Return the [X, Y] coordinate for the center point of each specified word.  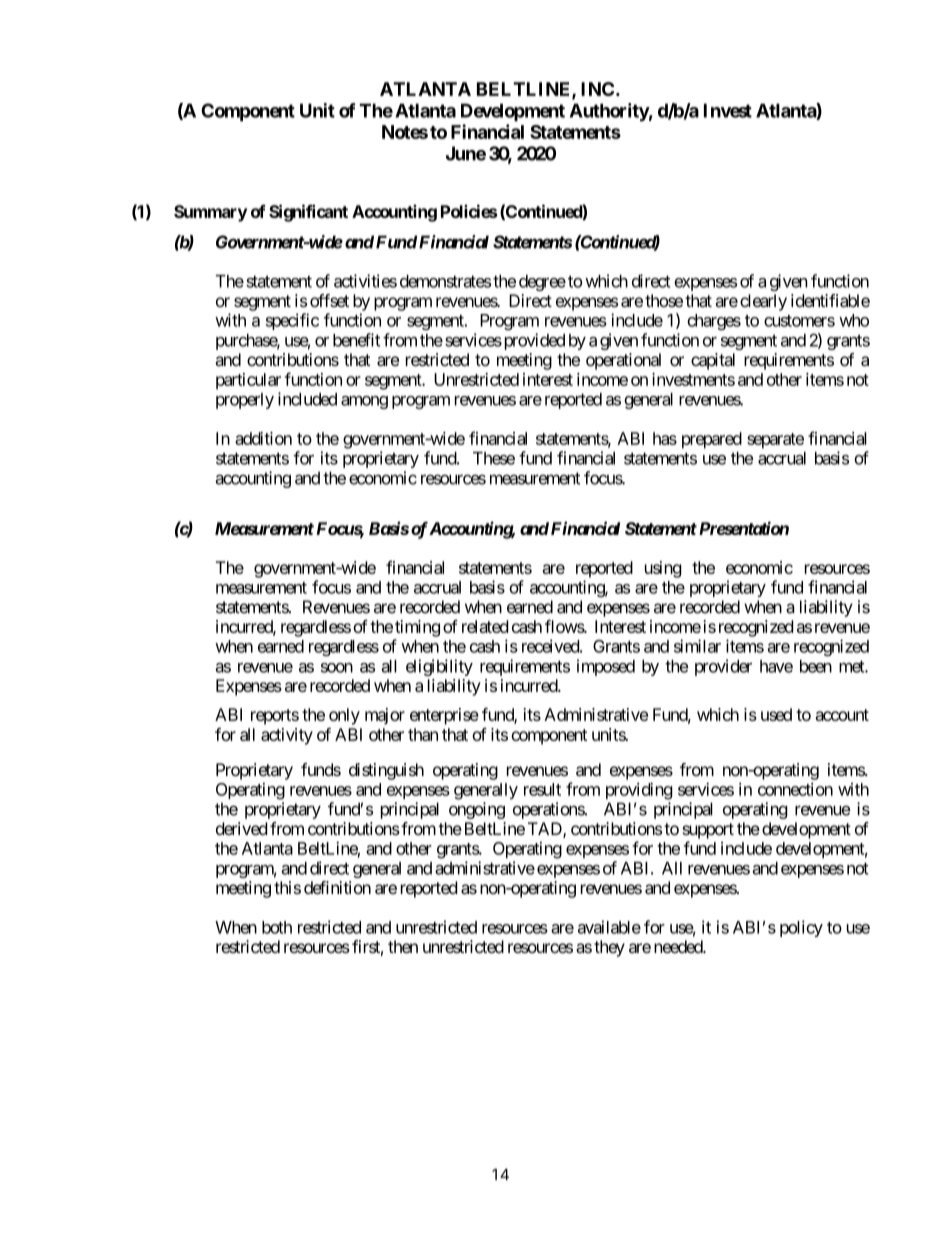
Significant [308, 213]
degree [542, 283]
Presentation [742, 528]
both [277, 927]
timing [417, 628]
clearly [763, 302]
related [485, 626]
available [609, 927]
